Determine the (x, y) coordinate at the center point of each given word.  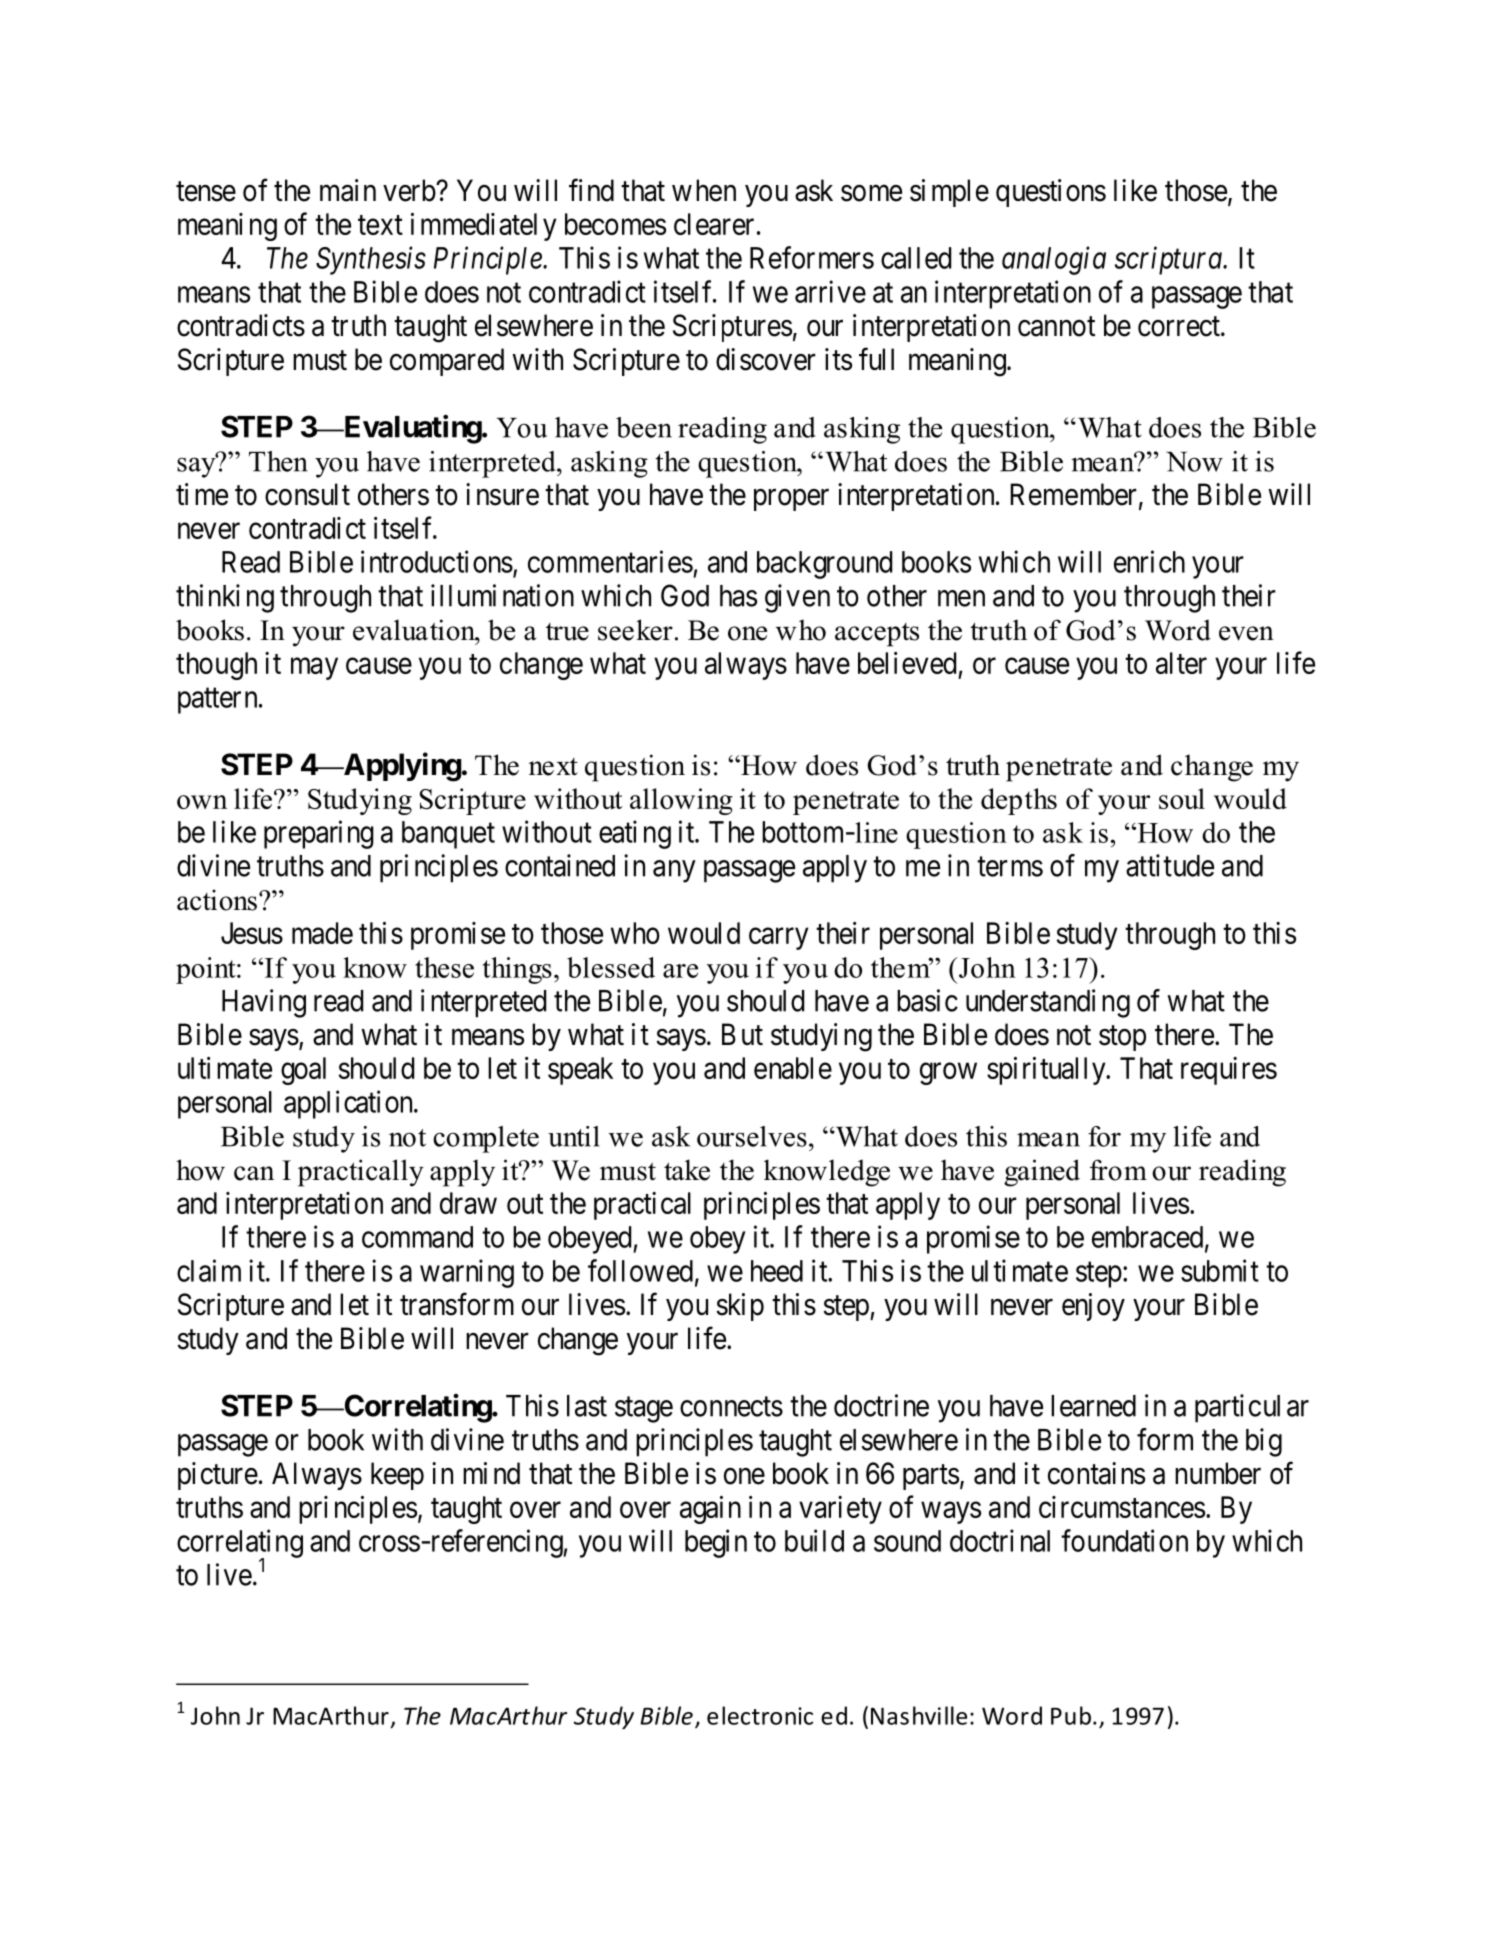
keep (397, 1476)
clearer (714, 224)
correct (1180, 327)
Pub (1071, 1715)
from (1118, 1170)
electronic (760, 1715)
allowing (681, 801)
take (687, 1170)
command (417, 1237)
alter (1181, 663)
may (314, 669)
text (380, 225)
